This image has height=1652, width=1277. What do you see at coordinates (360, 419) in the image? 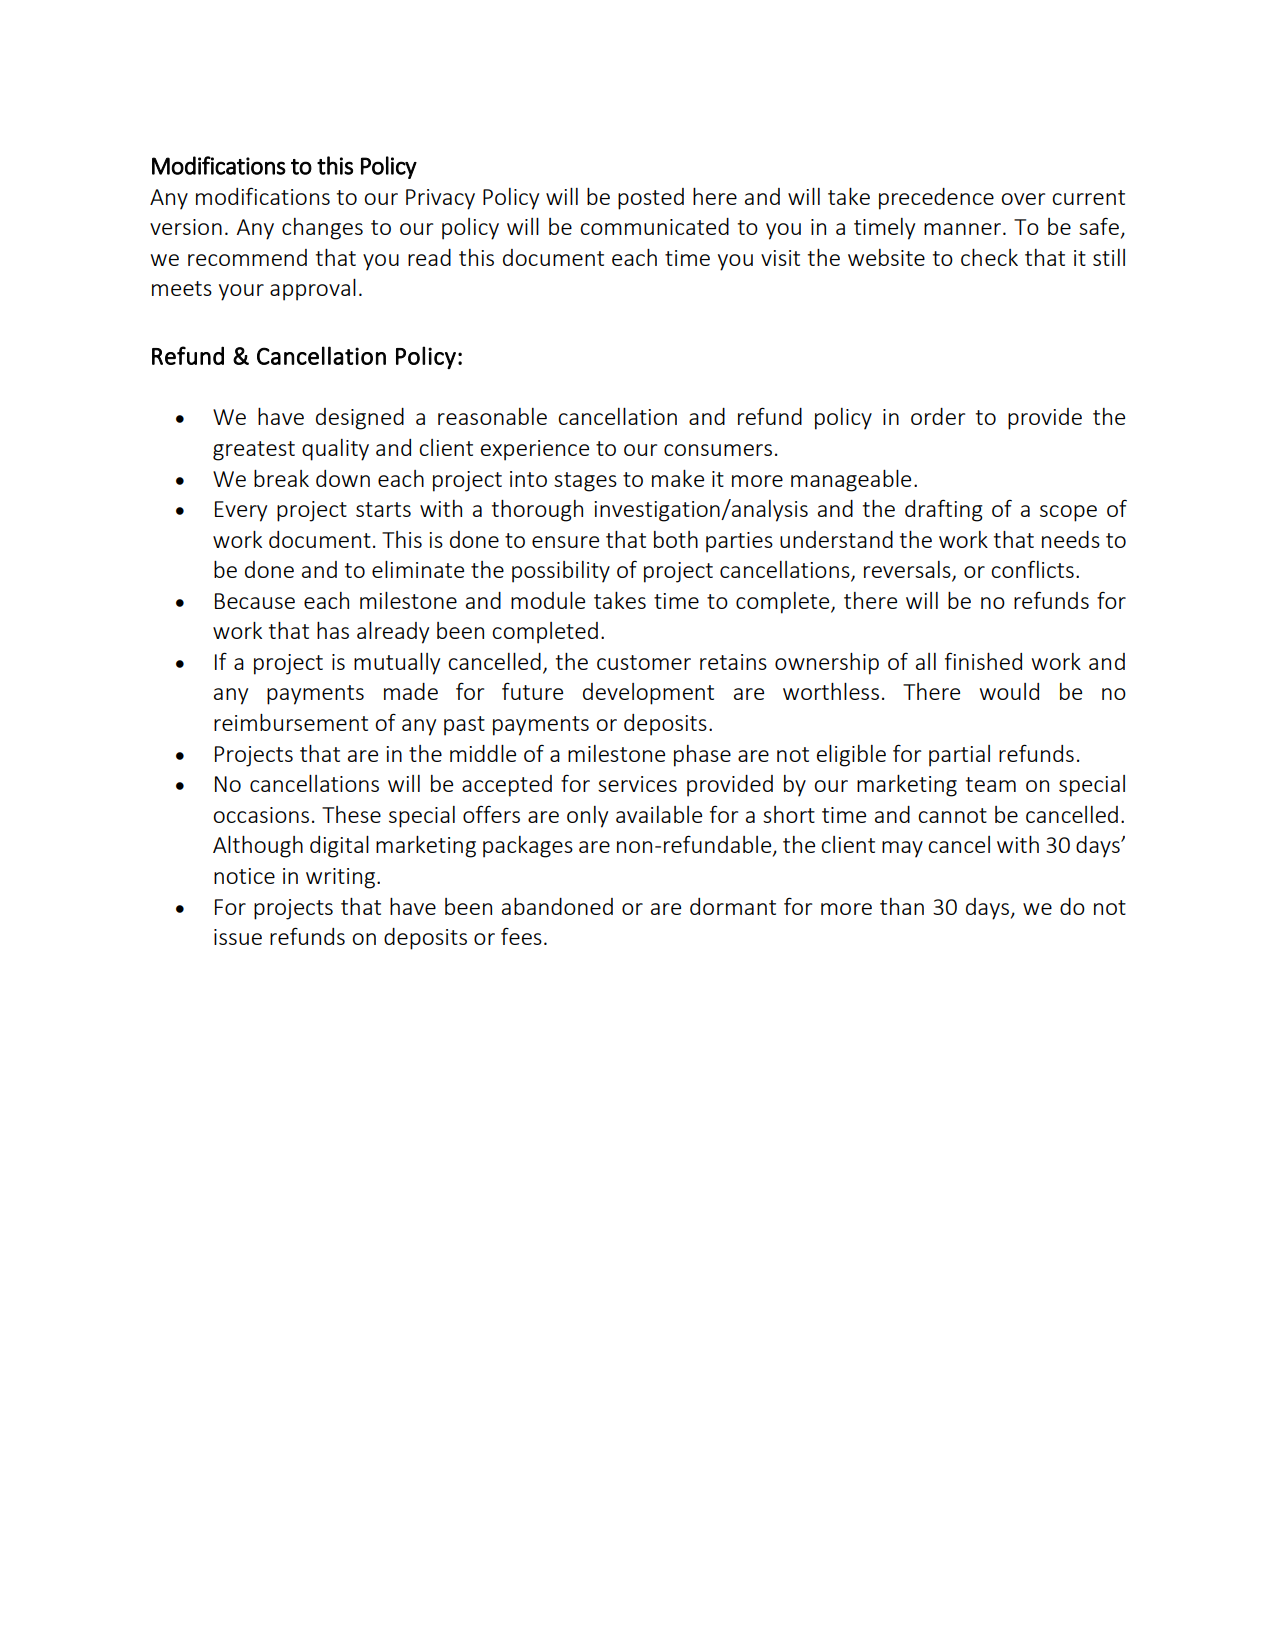
I see `designed` at bounding box center [360, 419].
